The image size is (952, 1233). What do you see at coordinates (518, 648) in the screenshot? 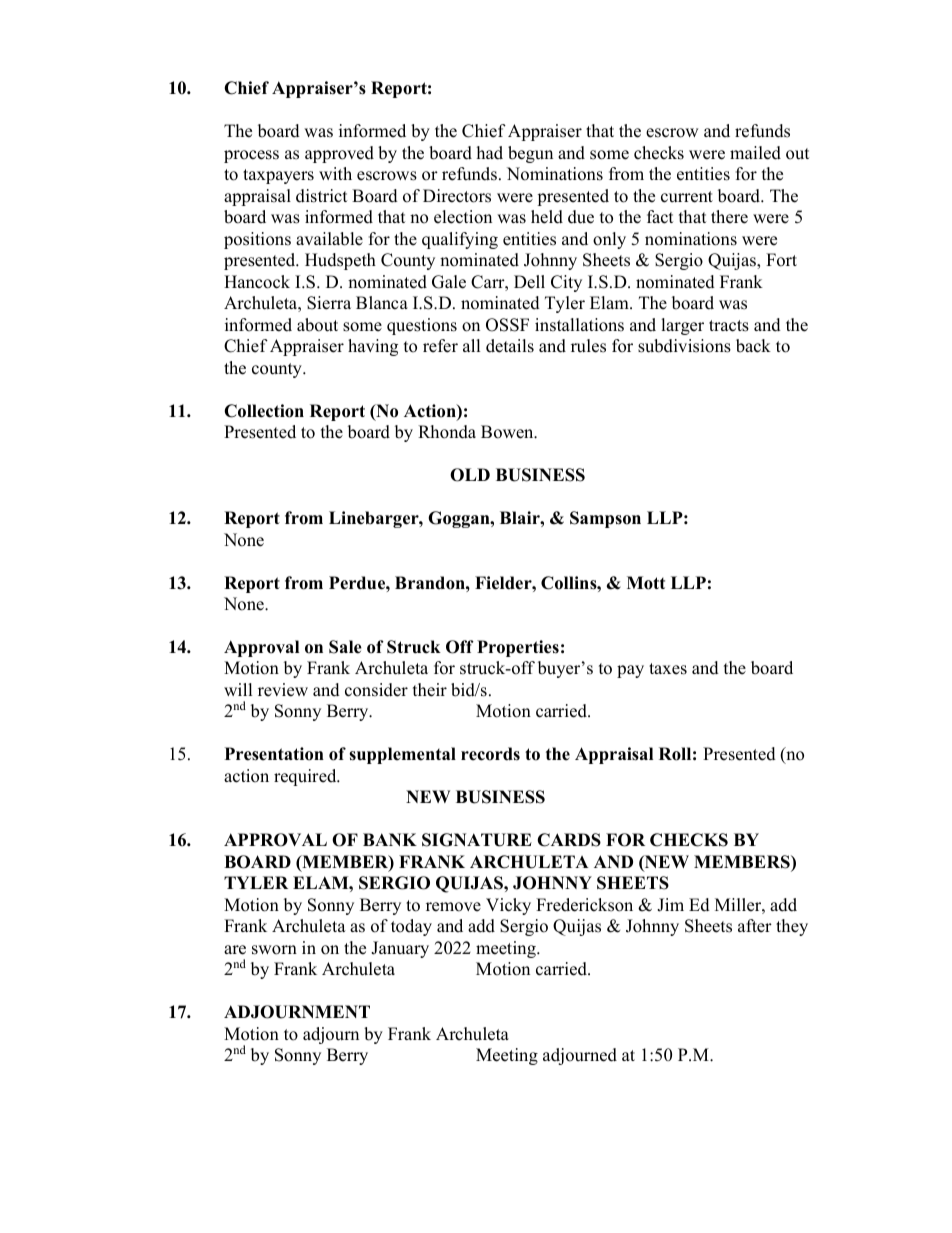
I see `Properties` at bounding box center [518, 648].
